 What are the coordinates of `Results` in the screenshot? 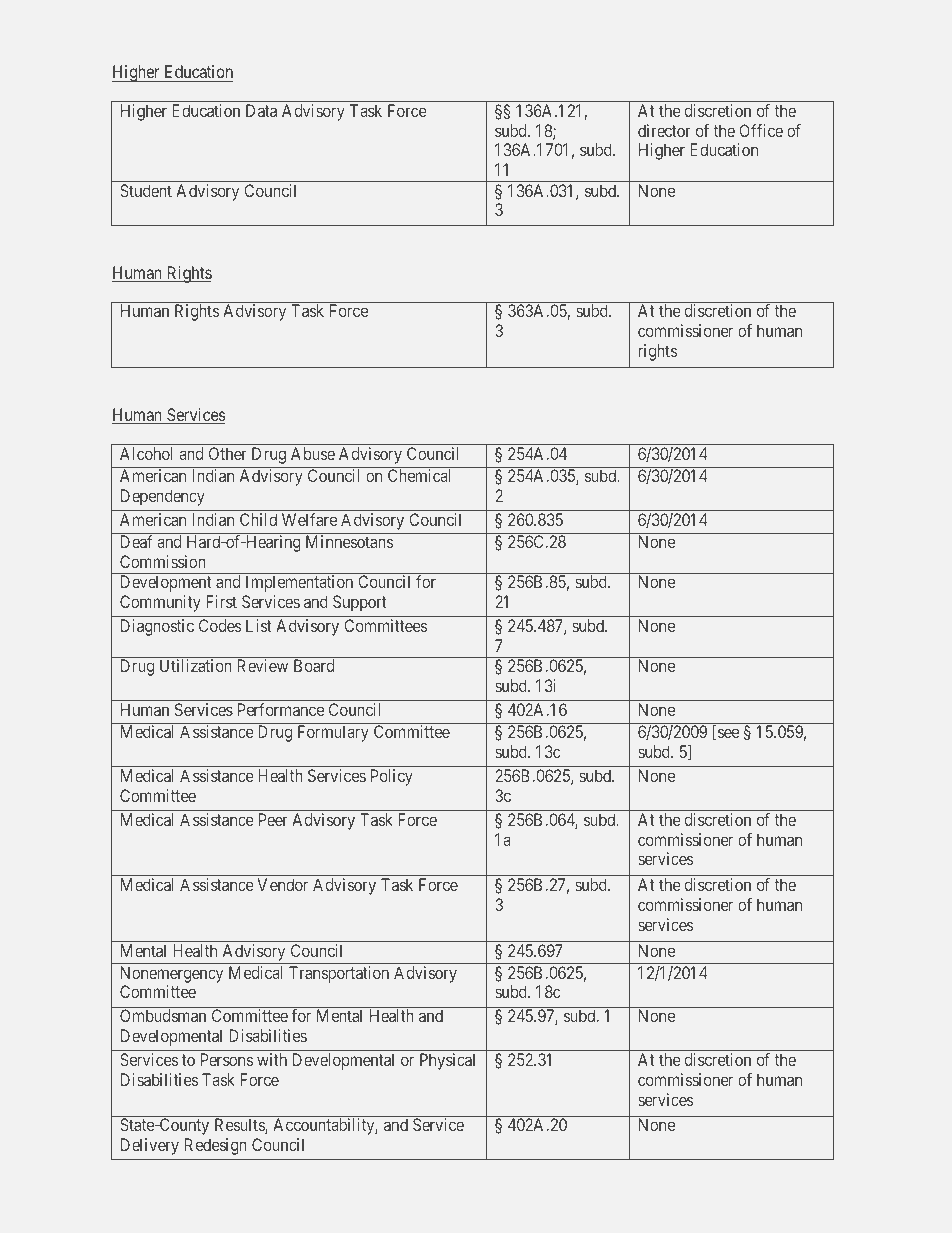 It's located at (240, 1126).
